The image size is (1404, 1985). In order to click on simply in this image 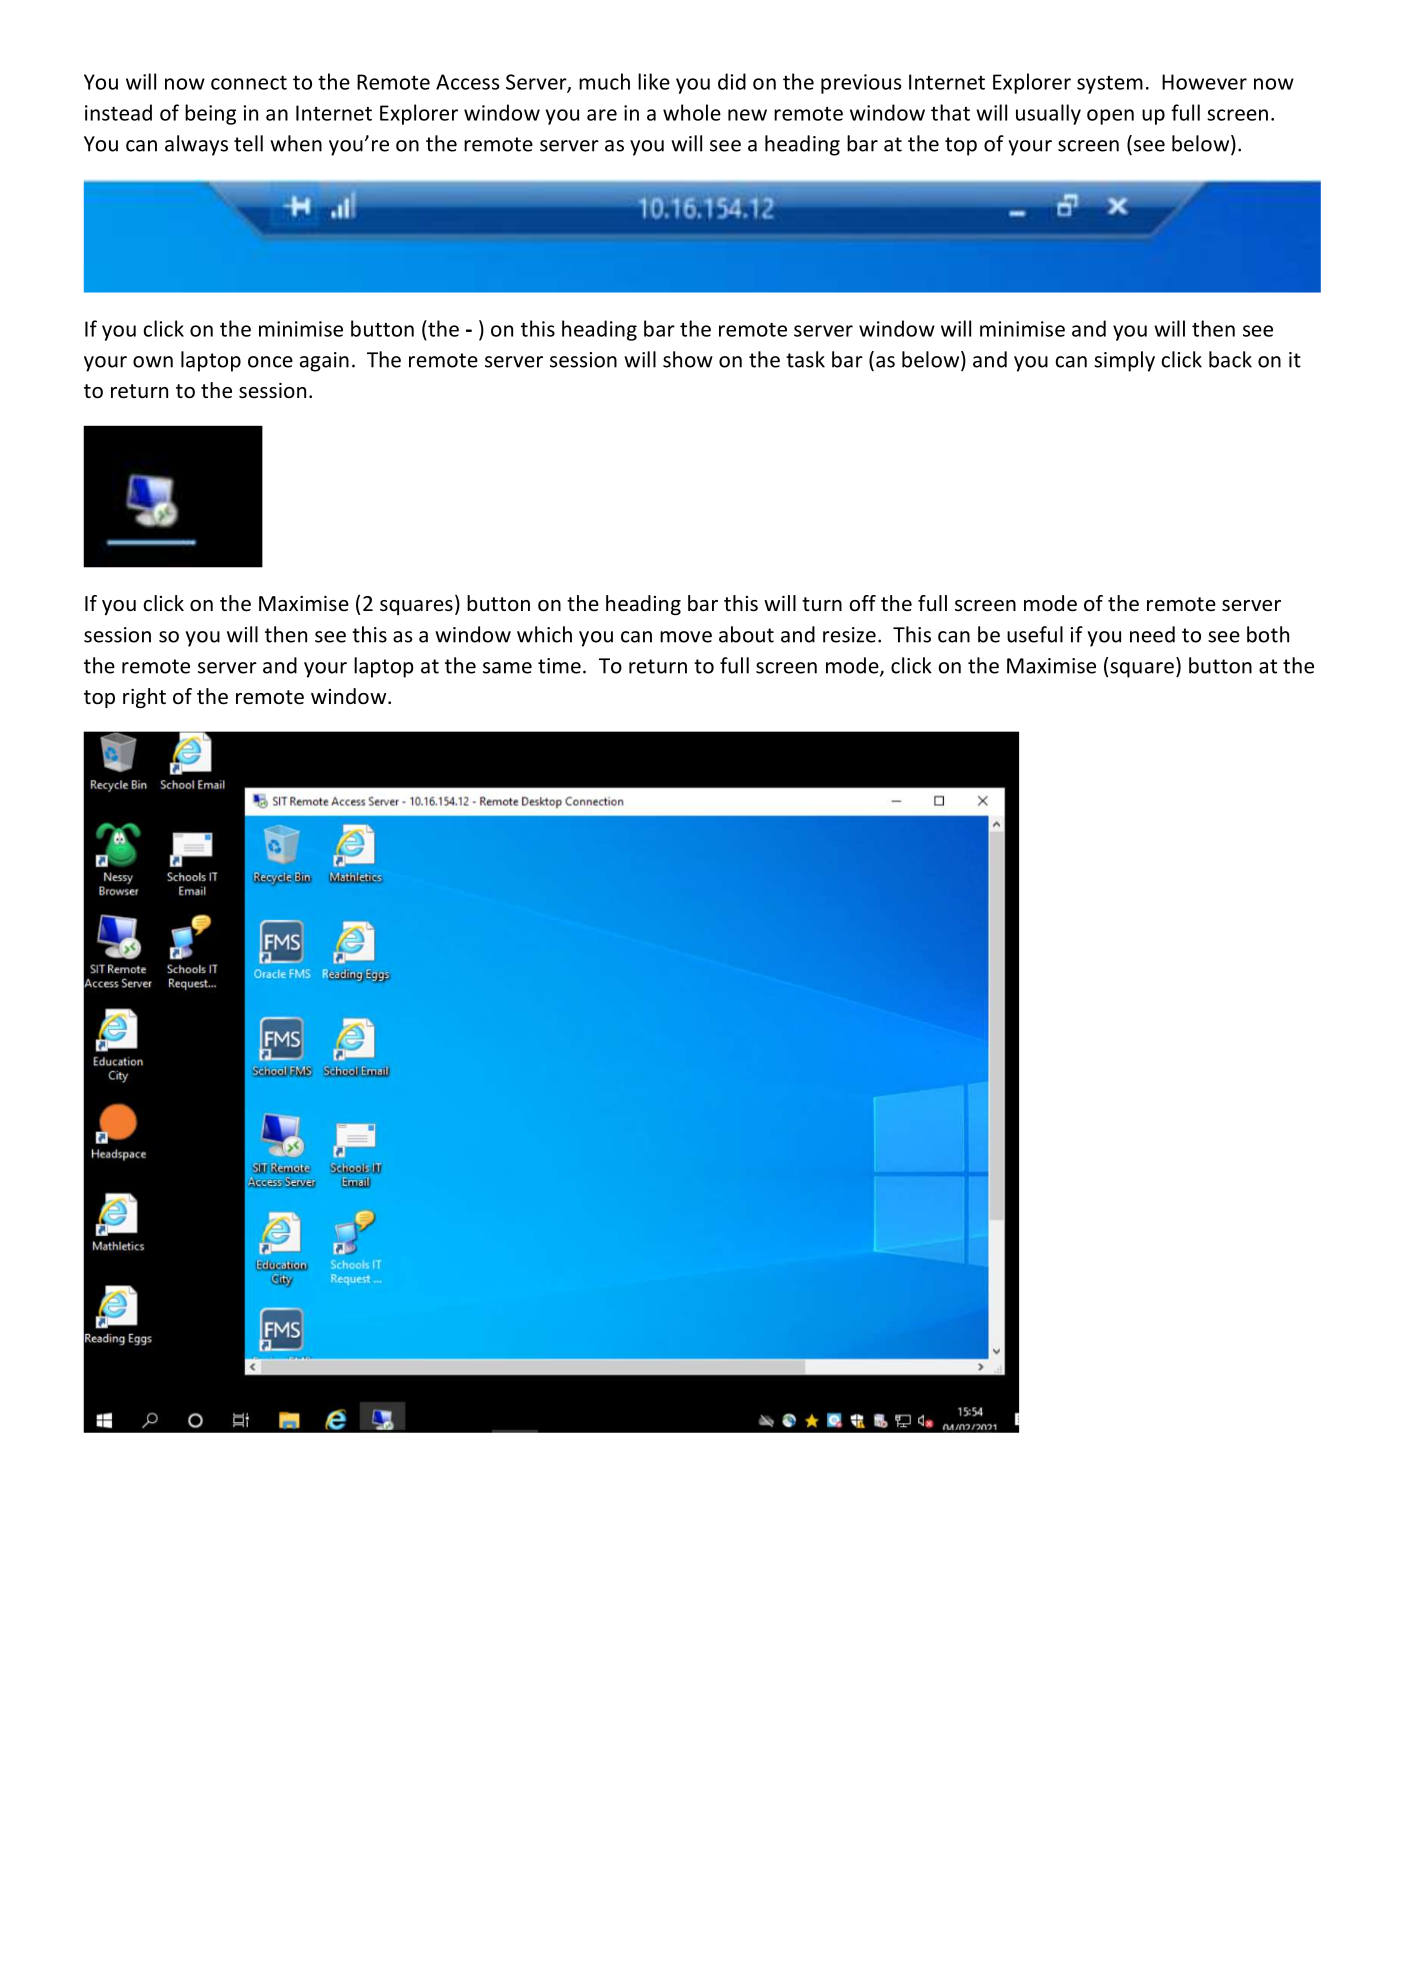, I will do `click(1124, 361)`.
